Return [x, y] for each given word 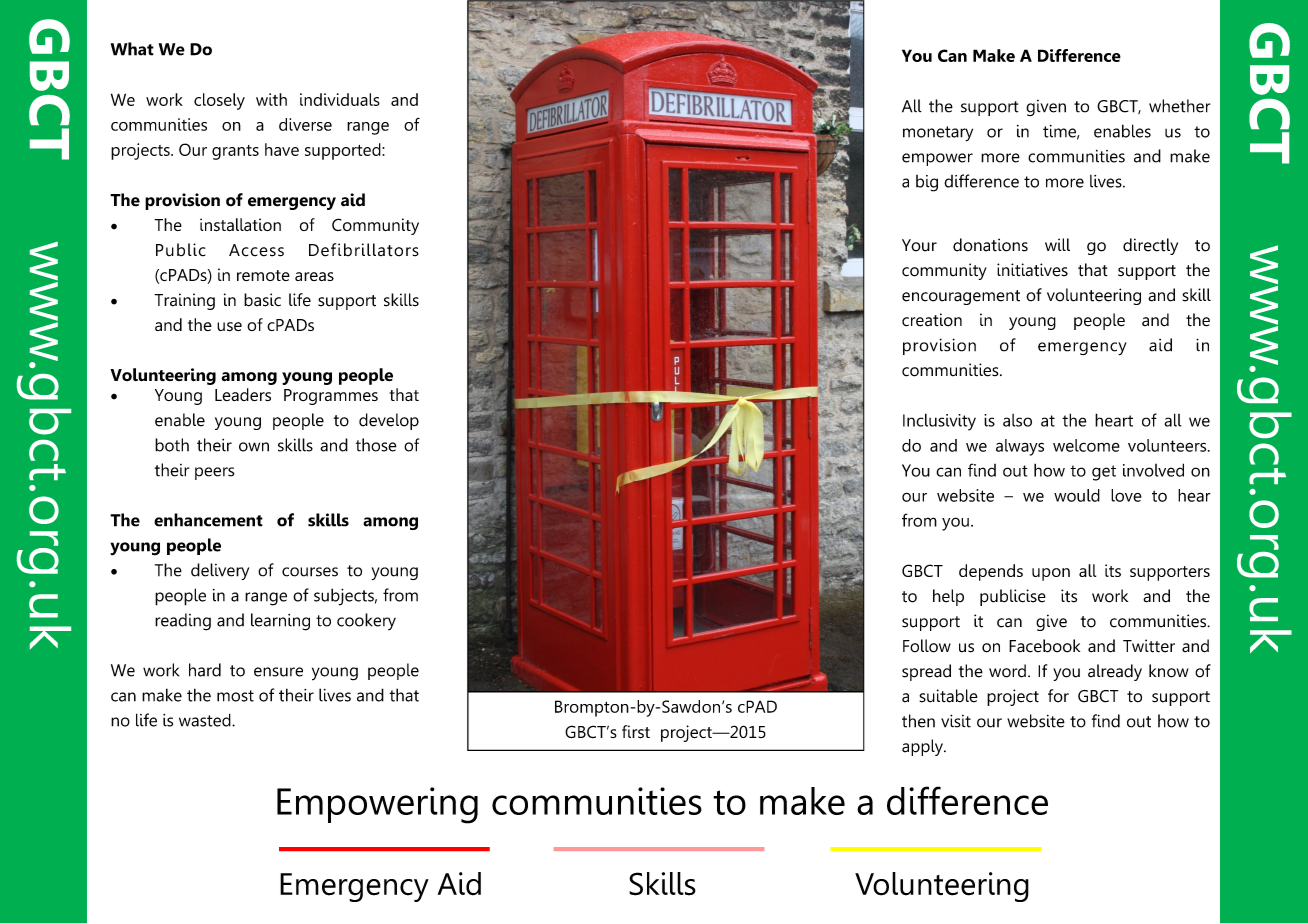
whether [1179, 106]
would [1077, 495]
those [376, 445]
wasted [206, 720]
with [271, 99]
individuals [340, 99]
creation [932, 320]
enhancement [208, 520]
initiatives [1032, 270]
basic [262, 300]
